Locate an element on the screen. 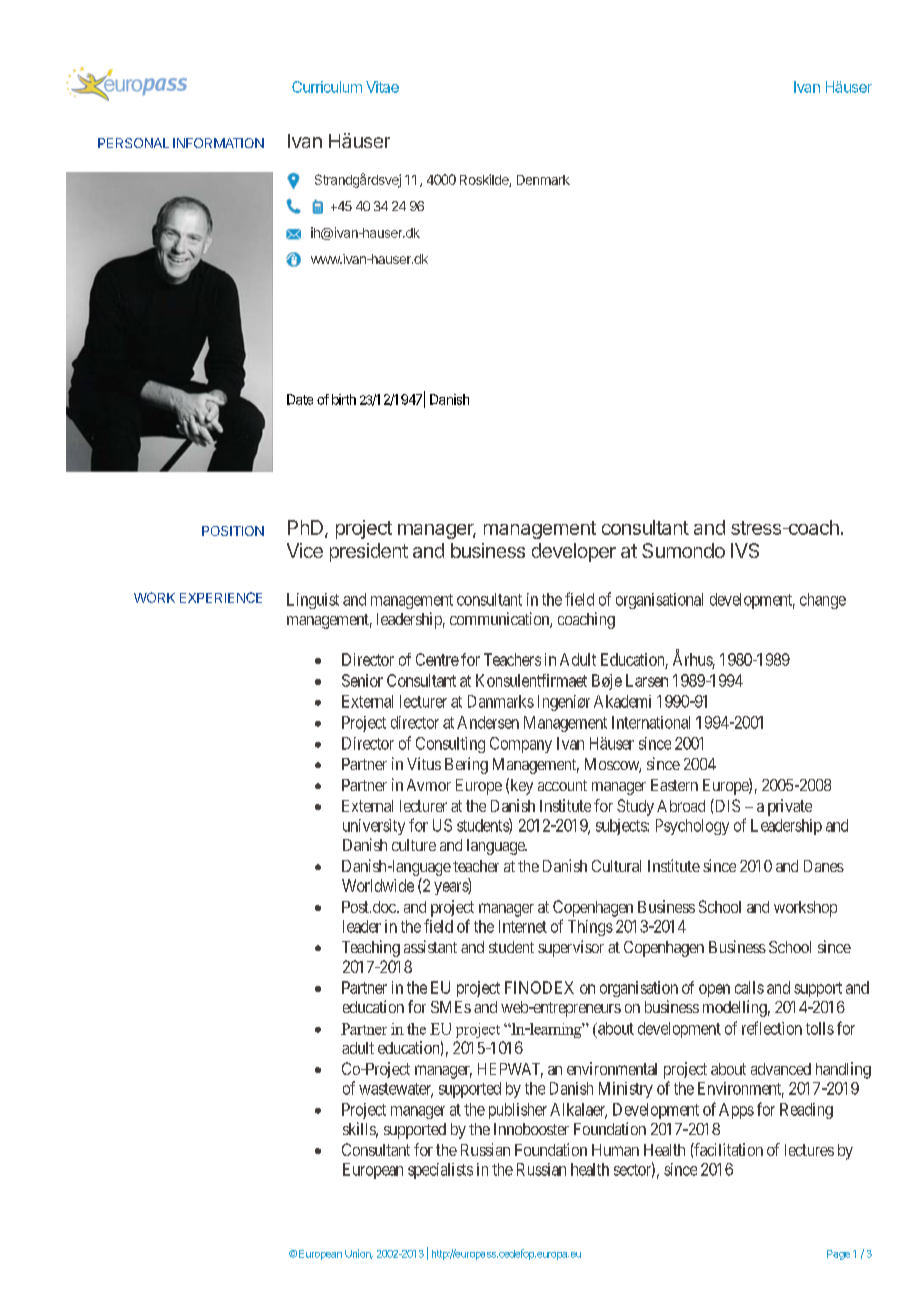  change is located at coordinates (823, 601).
